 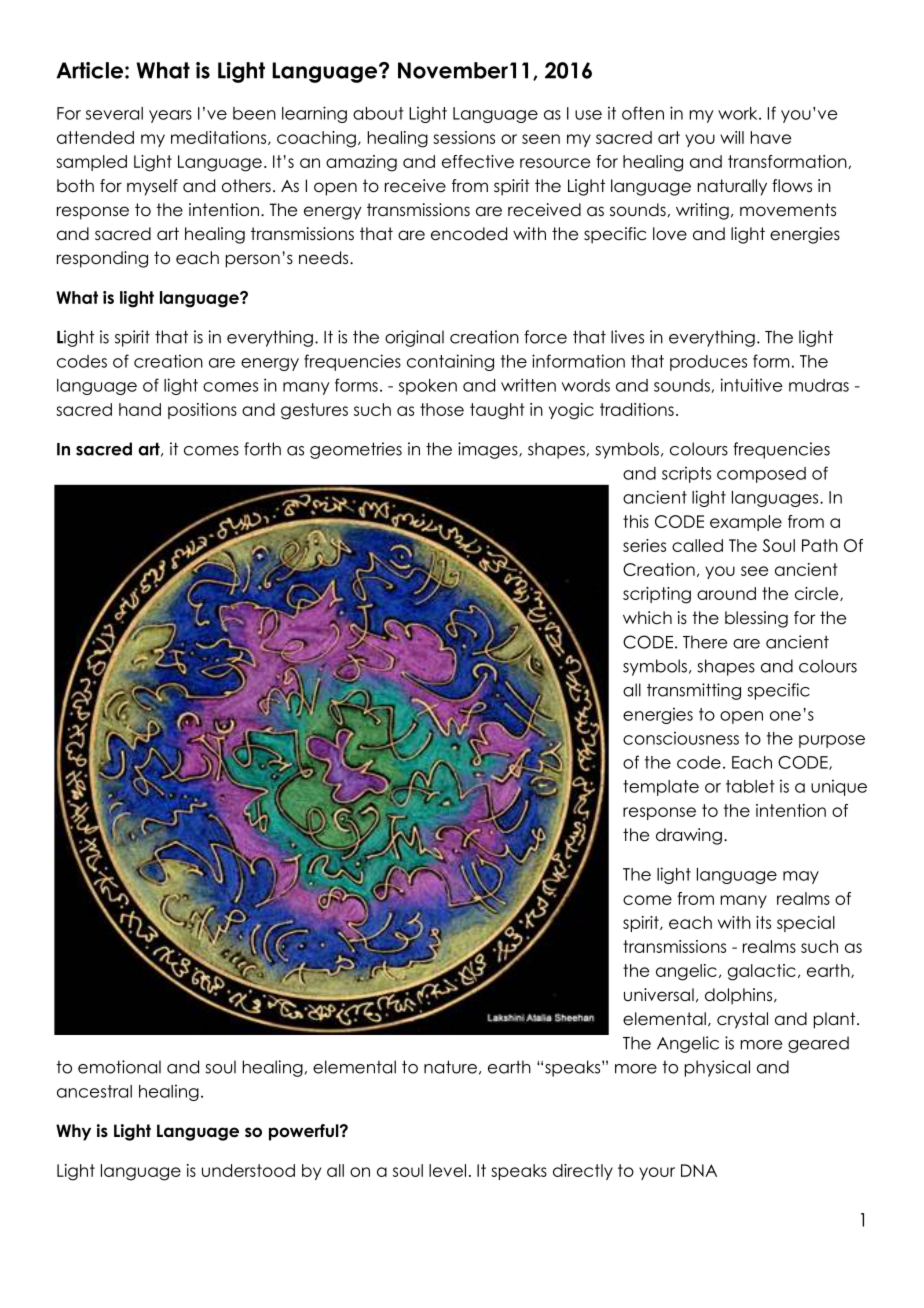 I want to click on work, so click(x=739, y=113).
